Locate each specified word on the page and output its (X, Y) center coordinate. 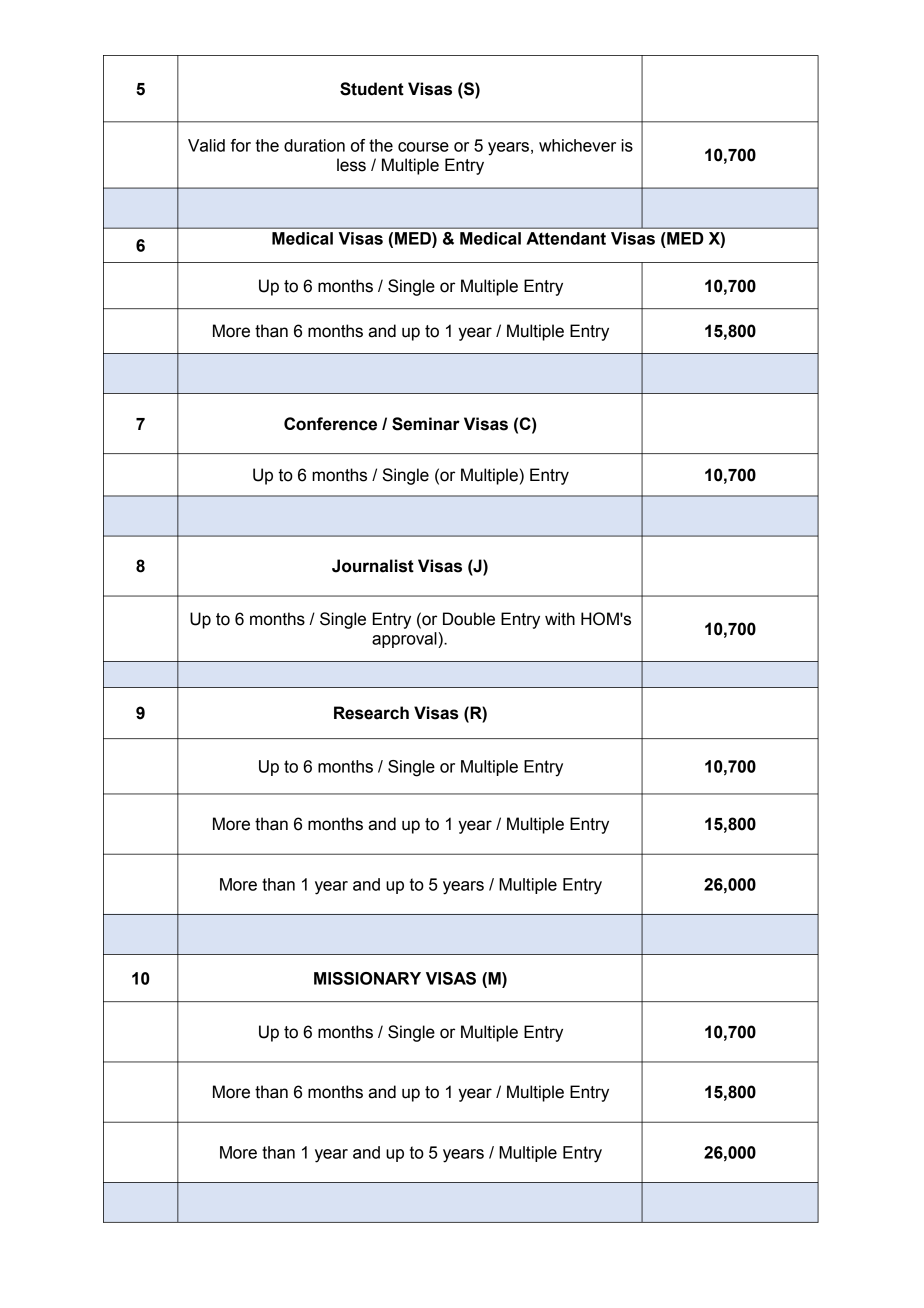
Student (372, 89)
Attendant (566, 238)
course (423, 147)
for (241, 145)
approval (405, 640)
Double (469, 619)
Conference (330, 424)
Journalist (373, 566)
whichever (577, 145)
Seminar (426, 424)
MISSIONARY (367, 978)
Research (371, 713)
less (351, 165)
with (560, 619)
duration (314, 145)
